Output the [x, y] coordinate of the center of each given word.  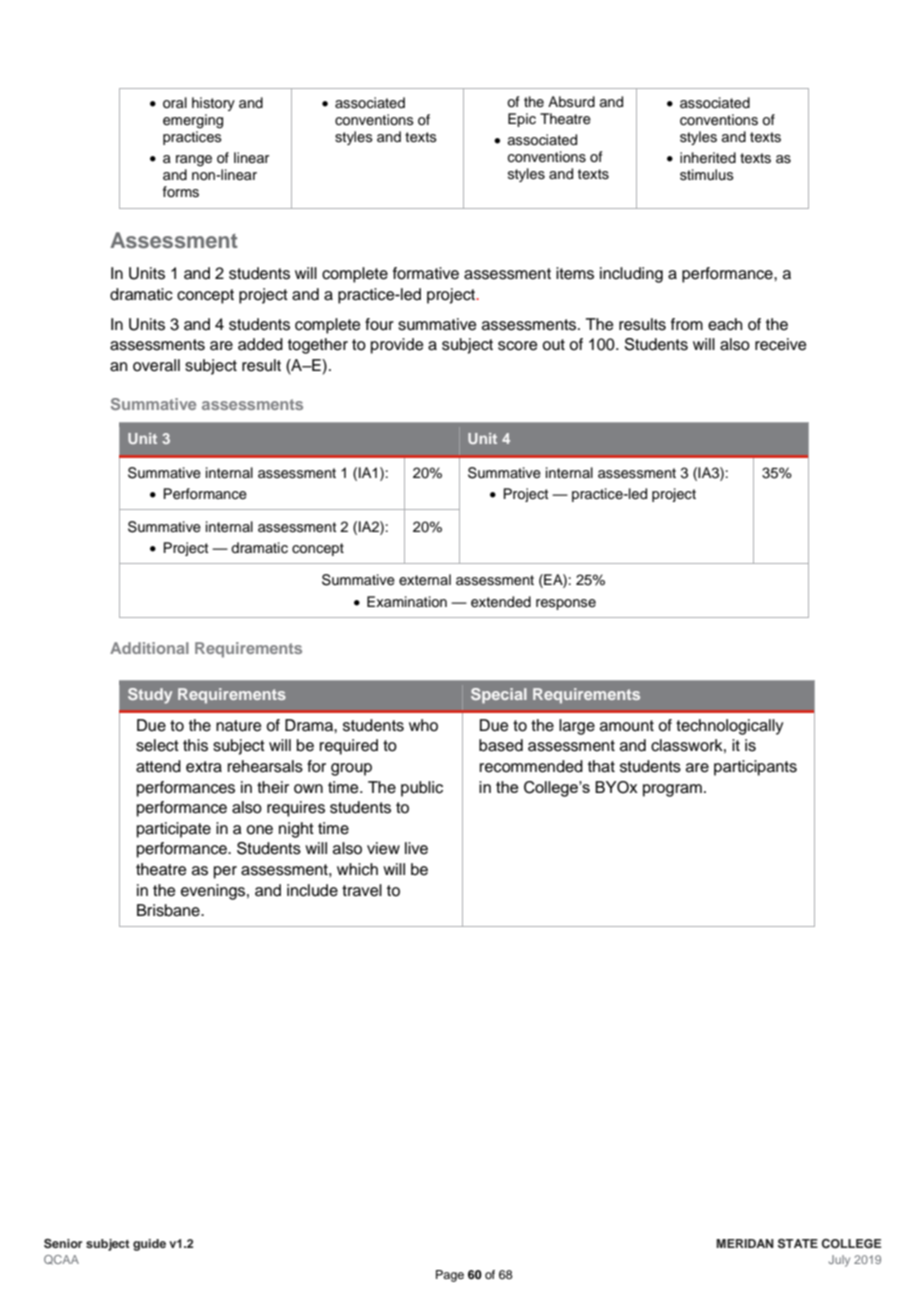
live [416, 848]
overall [156, 365]
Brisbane [169, 910]
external [425, 580]
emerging [193, 121]
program [672, 790]
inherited [708, 158]
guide [149, 1245]
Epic [522, 120]
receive [781, 344]
